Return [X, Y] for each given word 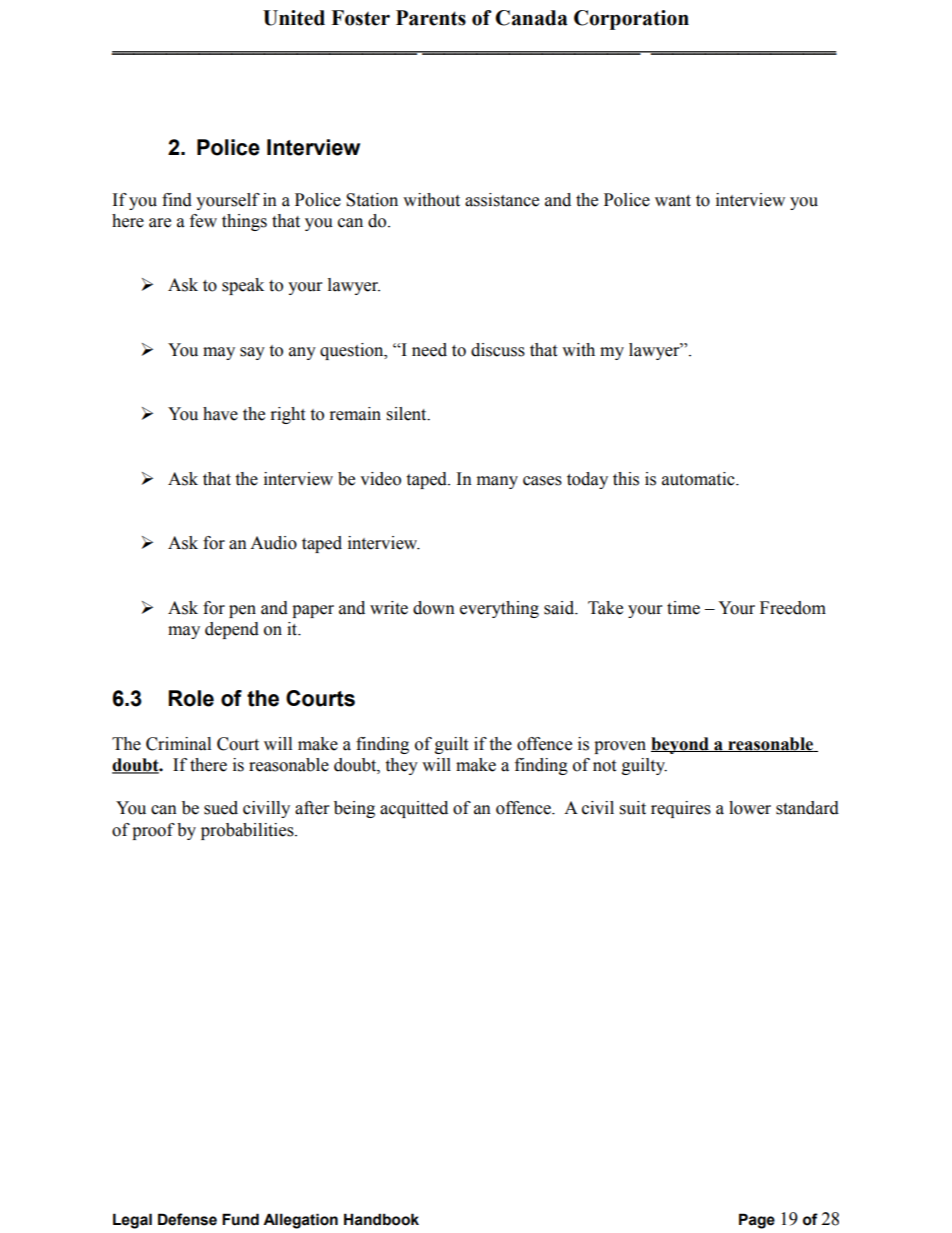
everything [499, 609]
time [683, 608]
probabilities [248, 831]
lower [750, 808]
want [673, 201]
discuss [498, 350]
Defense [187, 1219]
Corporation [631, 20]
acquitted [414, 809]
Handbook [381, 1219]
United [294, 18]
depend [232, 630]
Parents [431, 18]
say [252, 353]
